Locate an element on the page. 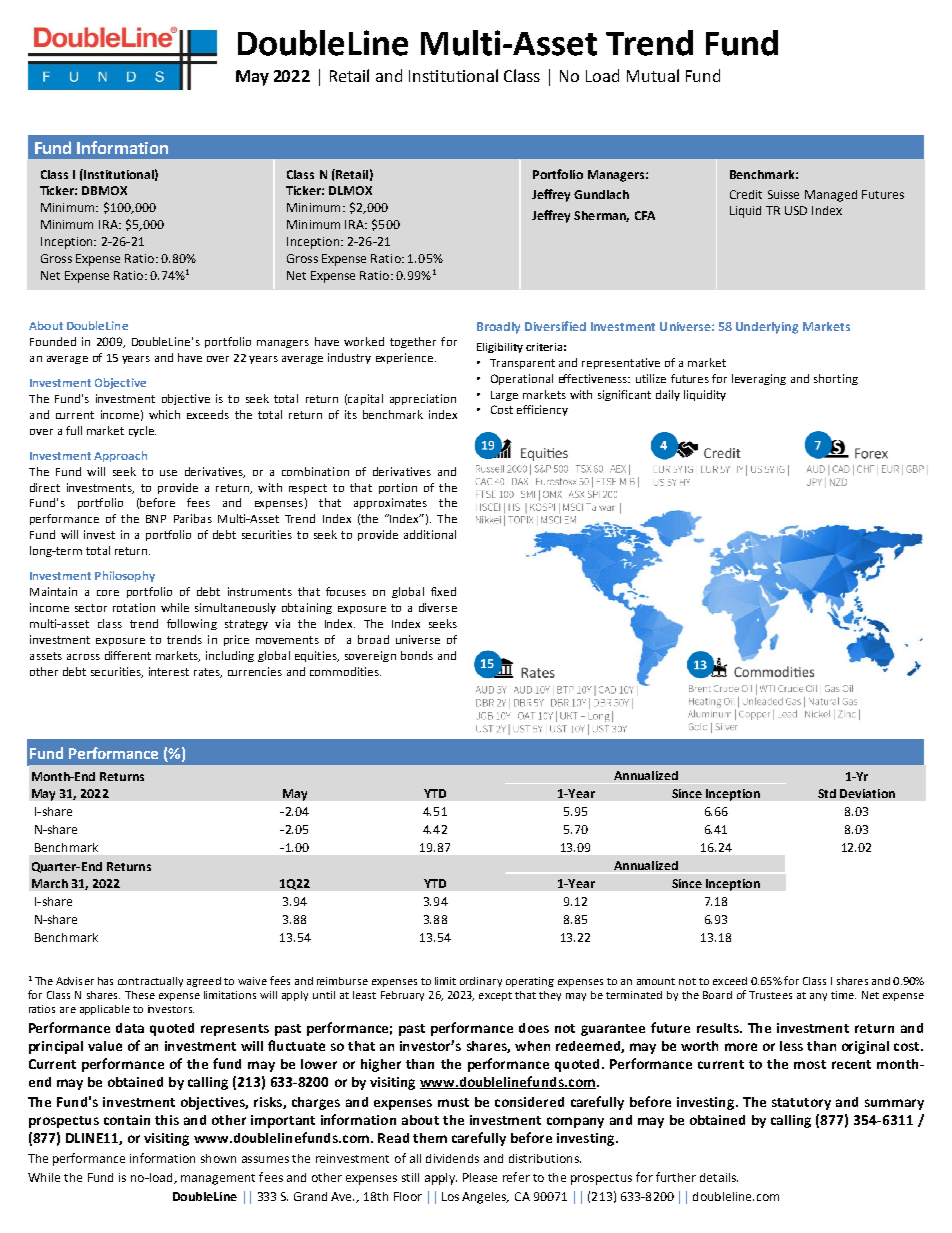 This image has width=952, height=1233. Suisse is located at coordinates (783, 194).
